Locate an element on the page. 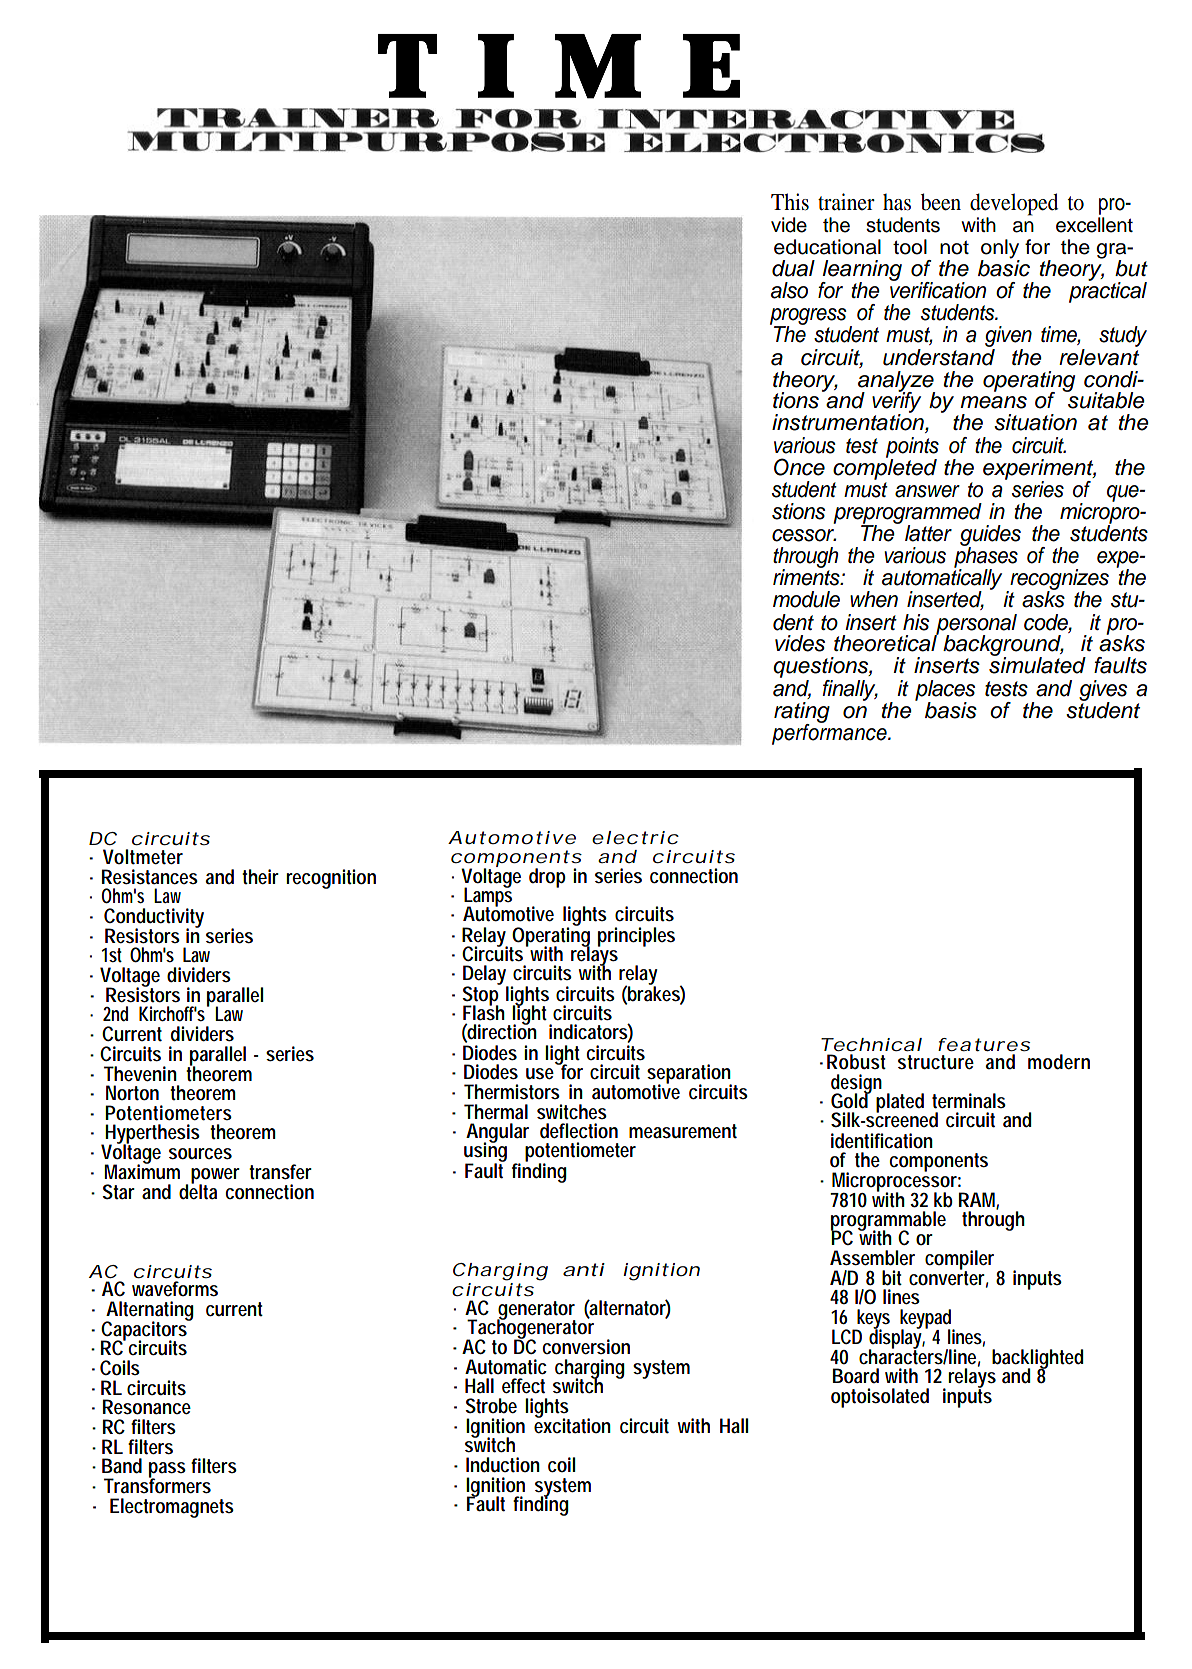 The image size is (1192, 1669). features is located at coordinates (984, 1044).
